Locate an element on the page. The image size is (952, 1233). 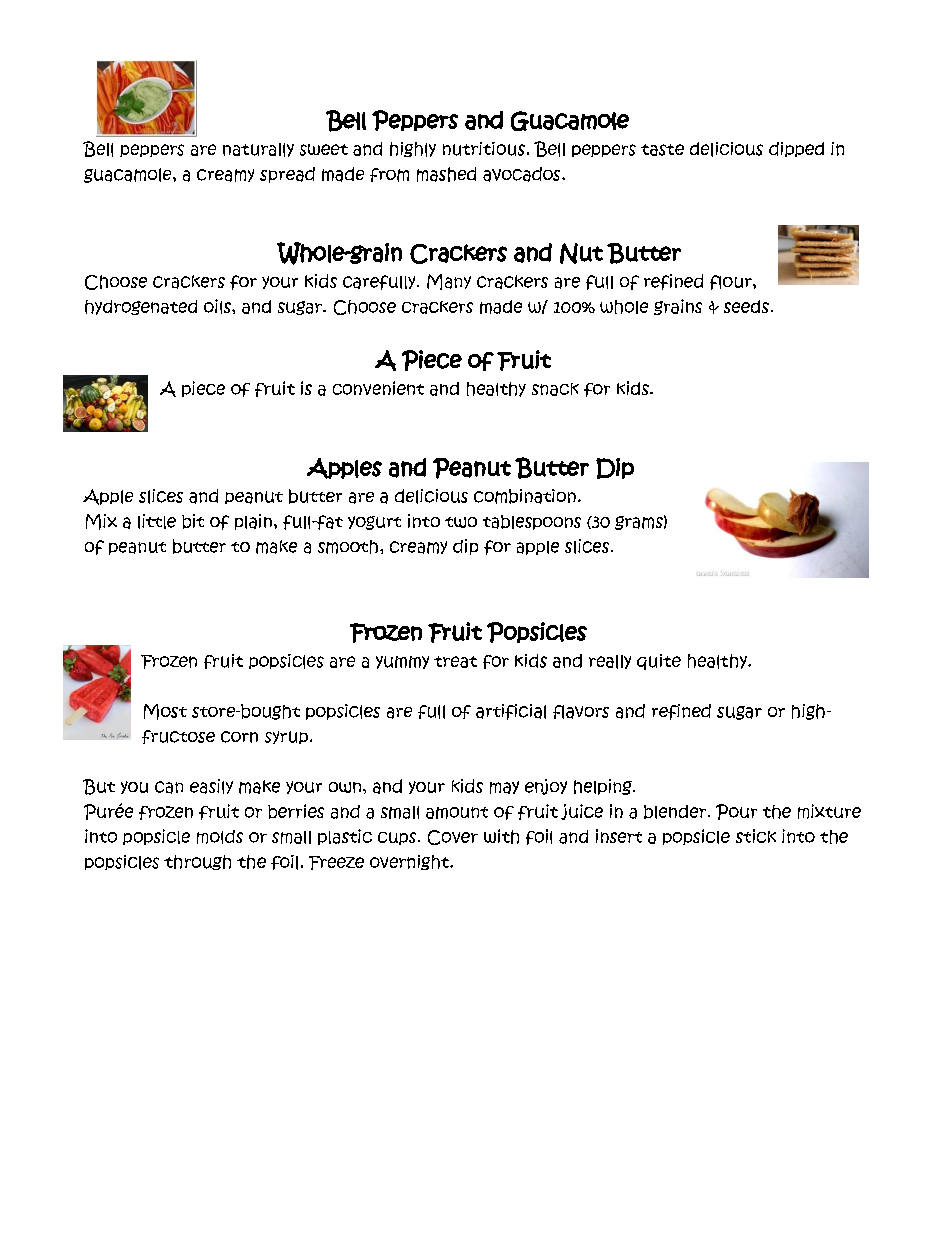
really is located at coordinates (610, 662).
